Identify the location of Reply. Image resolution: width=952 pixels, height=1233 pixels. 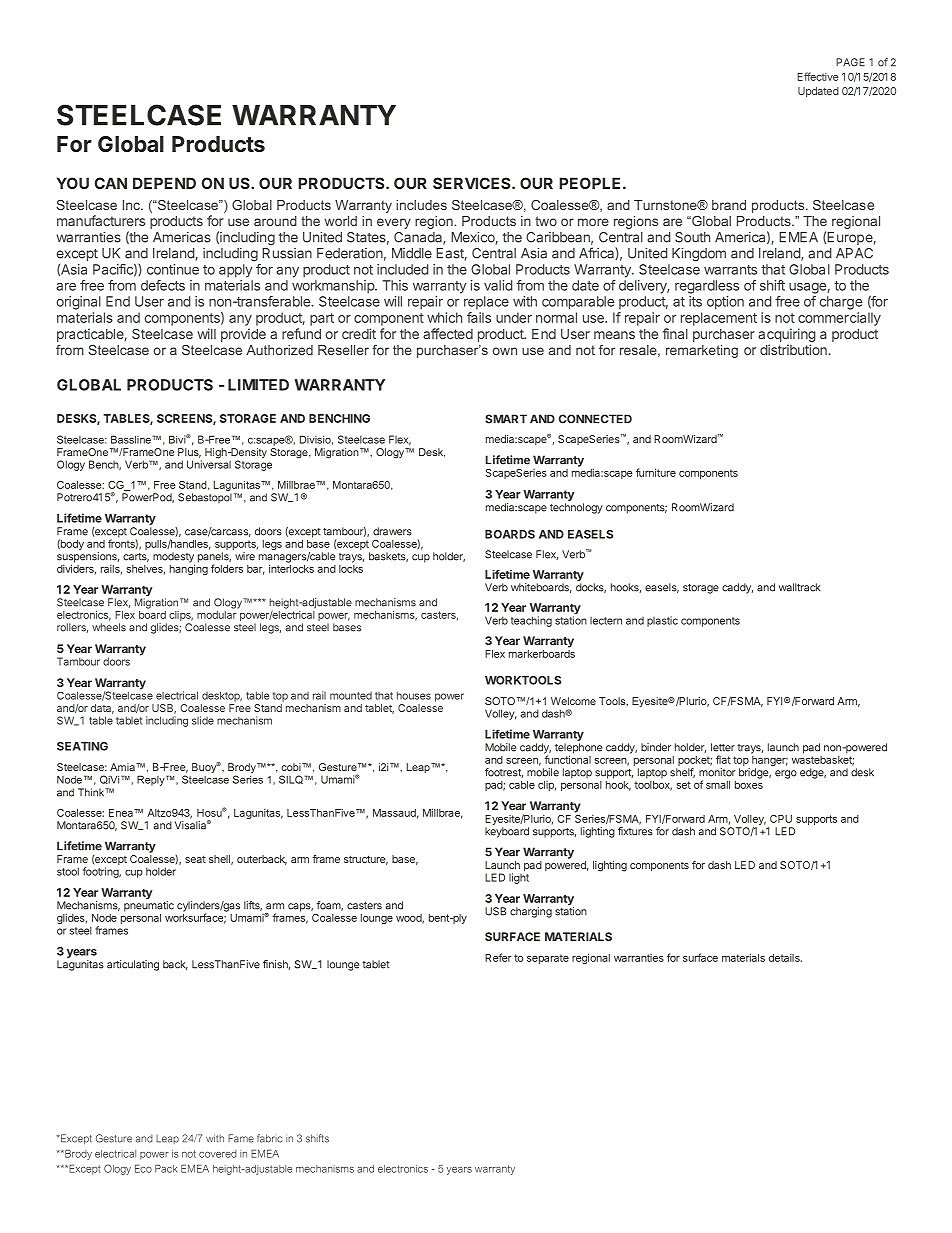
(152, 780).
